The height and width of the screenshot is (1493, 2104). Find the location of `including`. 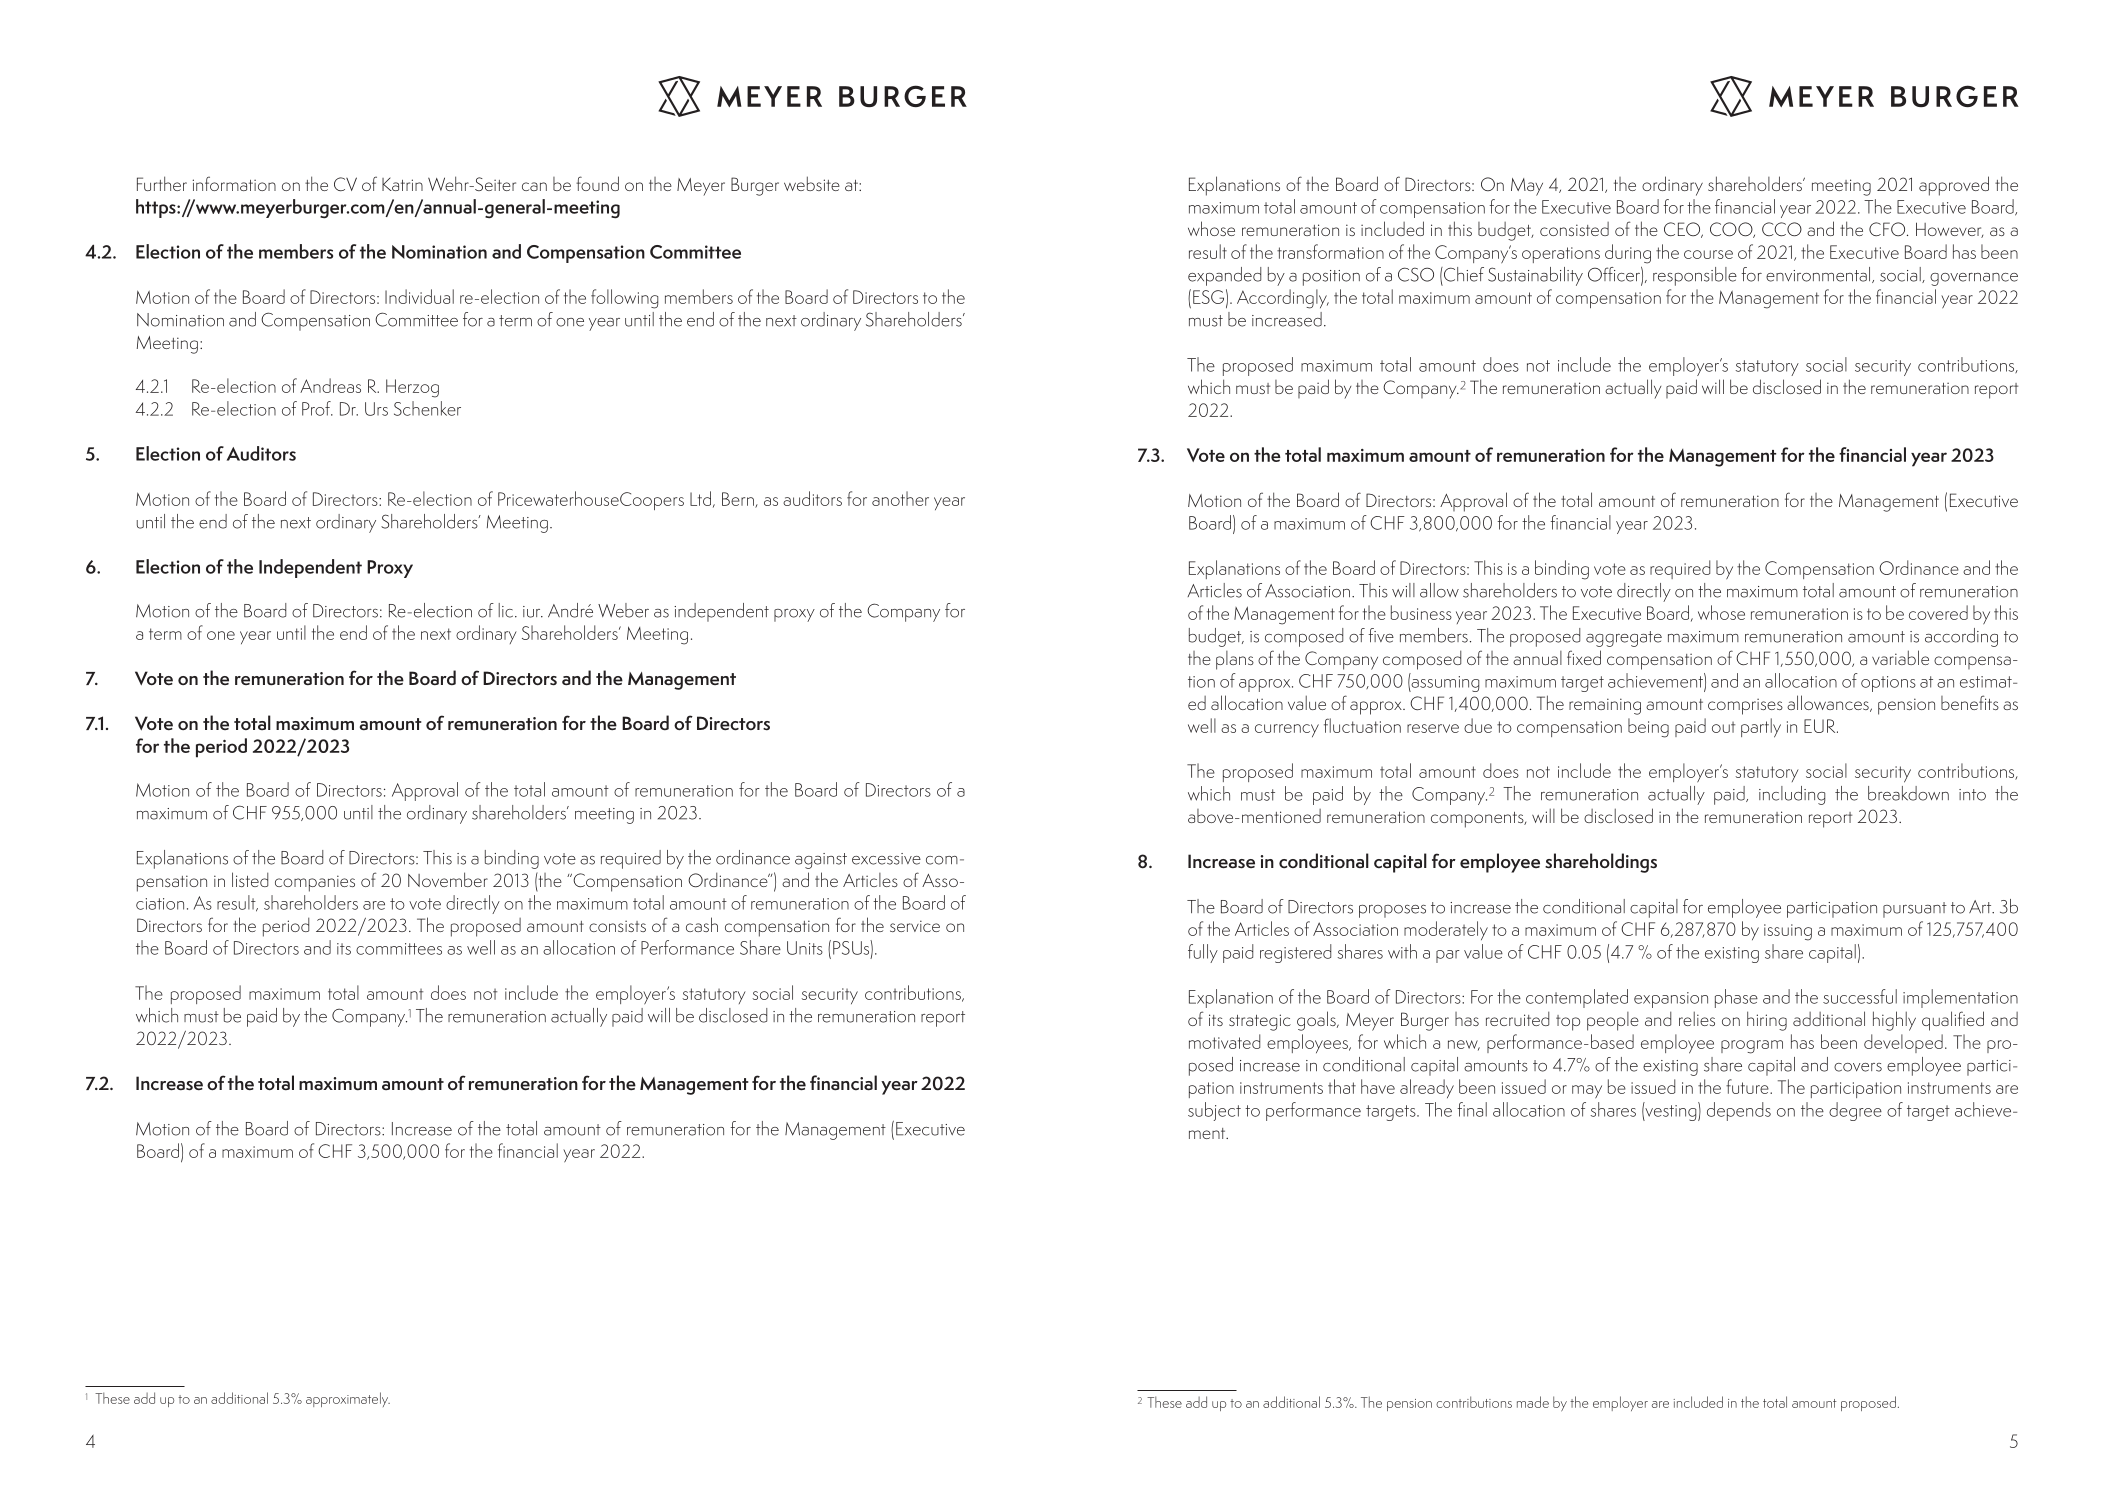

including is located at coordinates (1792, 795).
